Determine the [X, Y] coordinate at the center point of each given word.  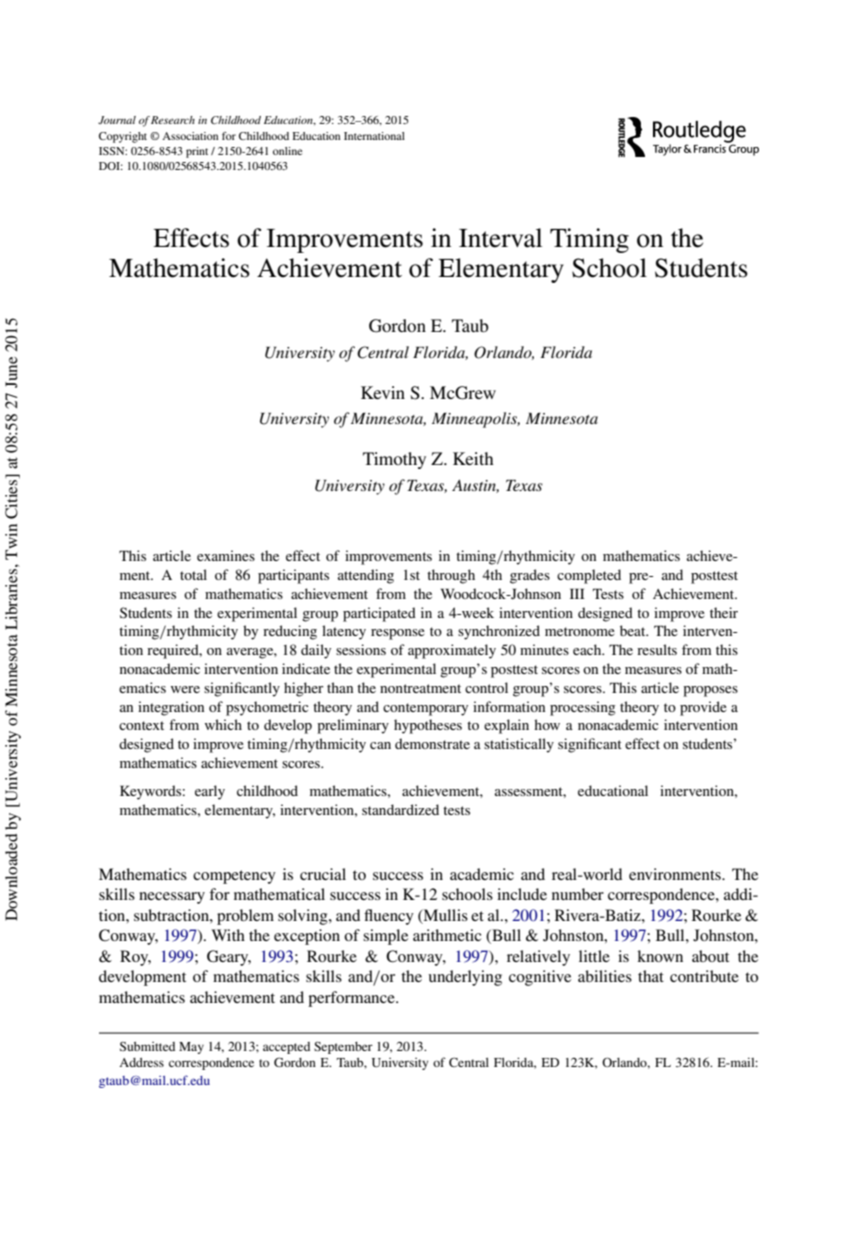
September [343, 1047]
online [287, 151]
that [651, 976]
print [197, 152]
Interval [500, 238]
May [191, 1048]
